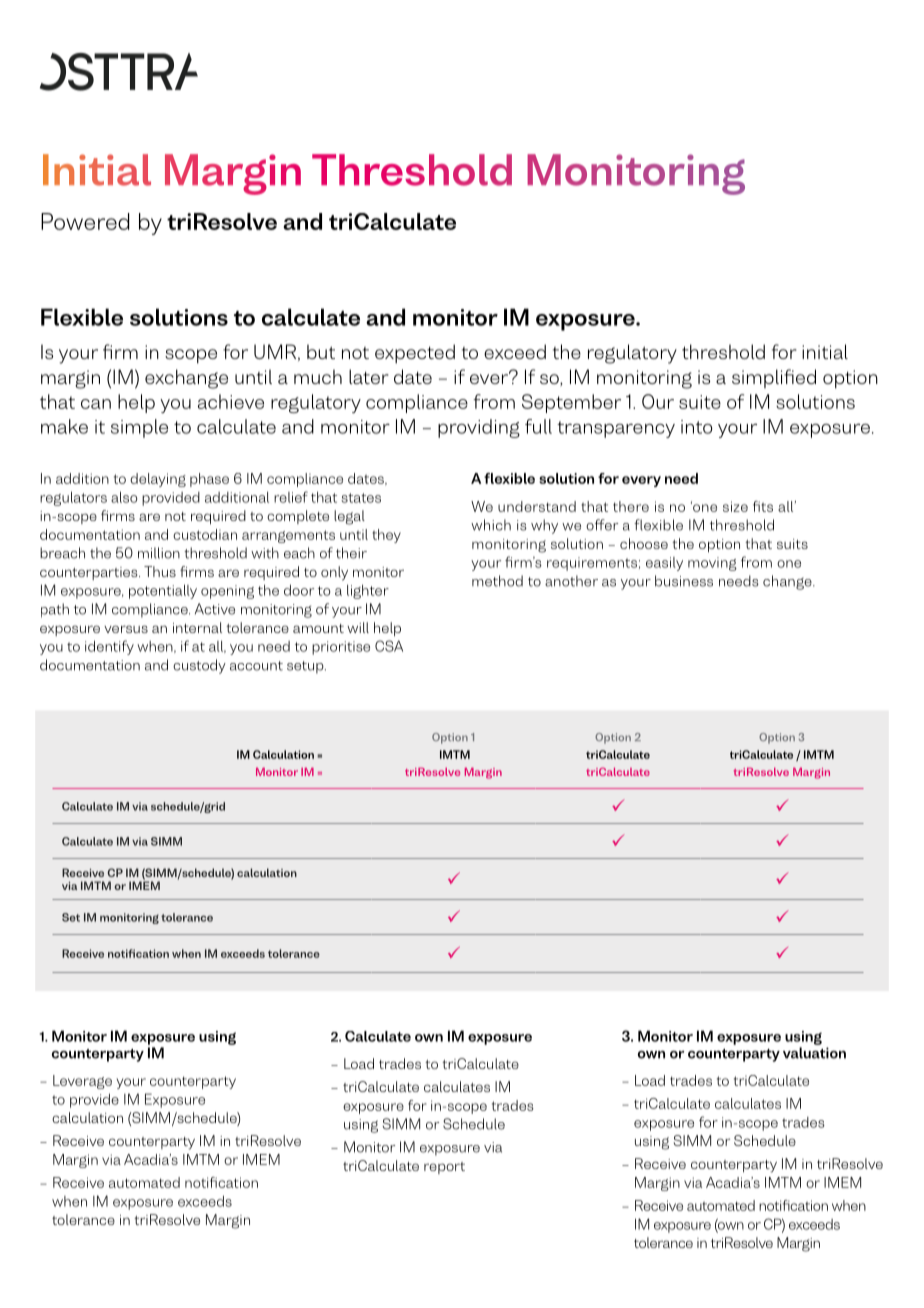  I want to click on business, so click(684, 581).
